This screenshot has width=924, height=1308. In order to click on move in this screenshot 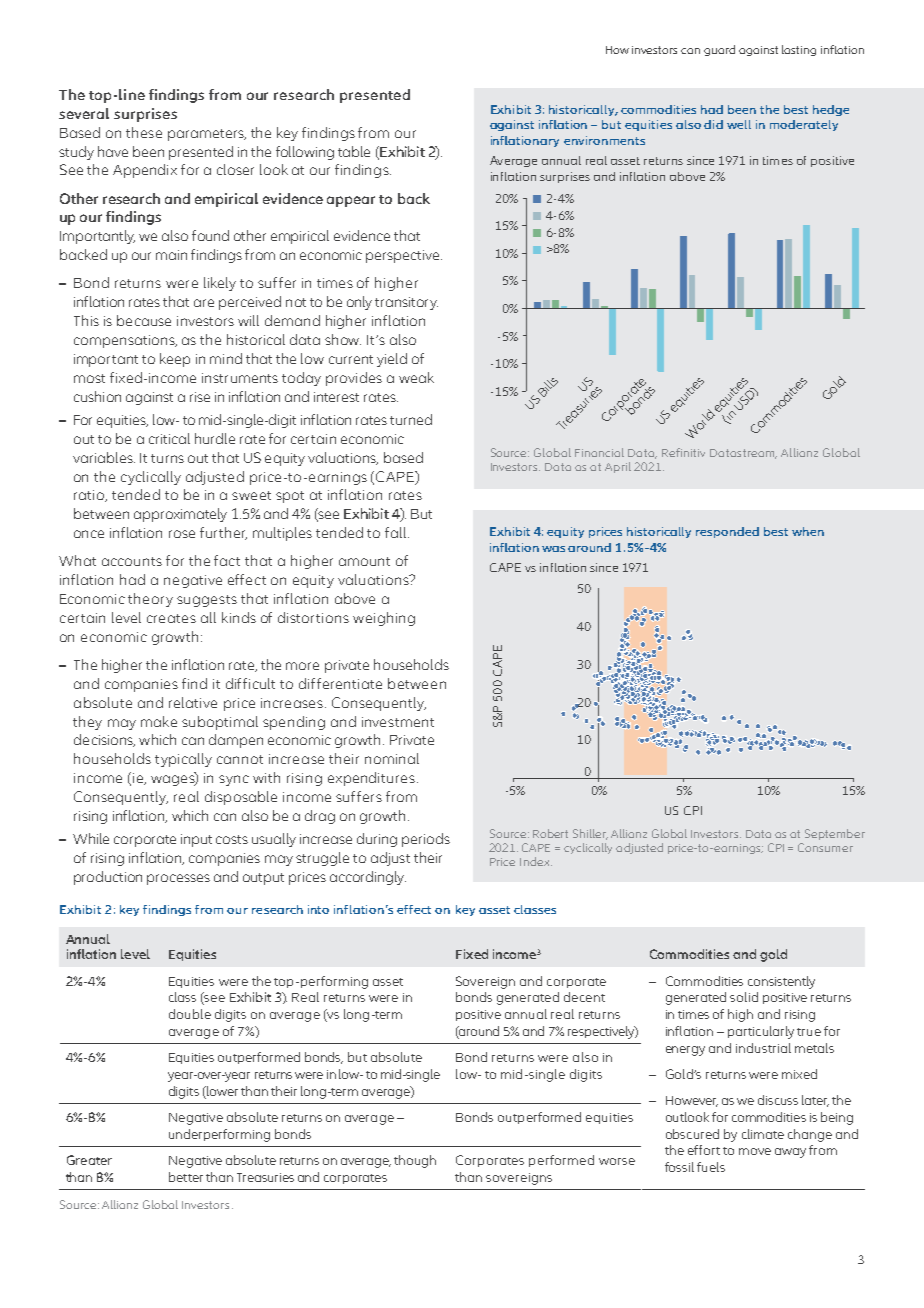, I will do `click(755, 1151)`.
